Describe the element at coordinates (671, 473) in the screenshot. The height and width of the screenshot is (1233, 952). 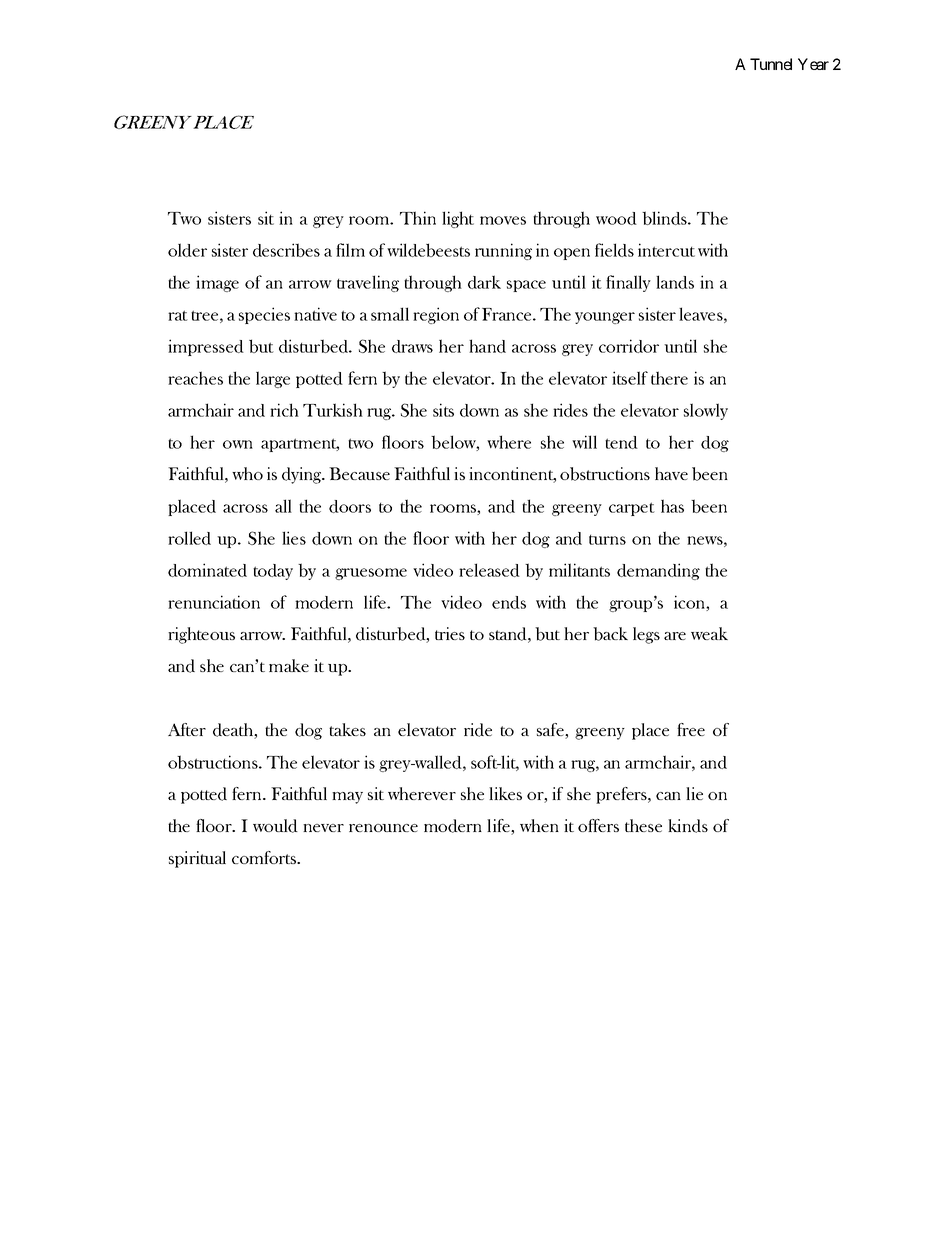
I see `have` at that location.
